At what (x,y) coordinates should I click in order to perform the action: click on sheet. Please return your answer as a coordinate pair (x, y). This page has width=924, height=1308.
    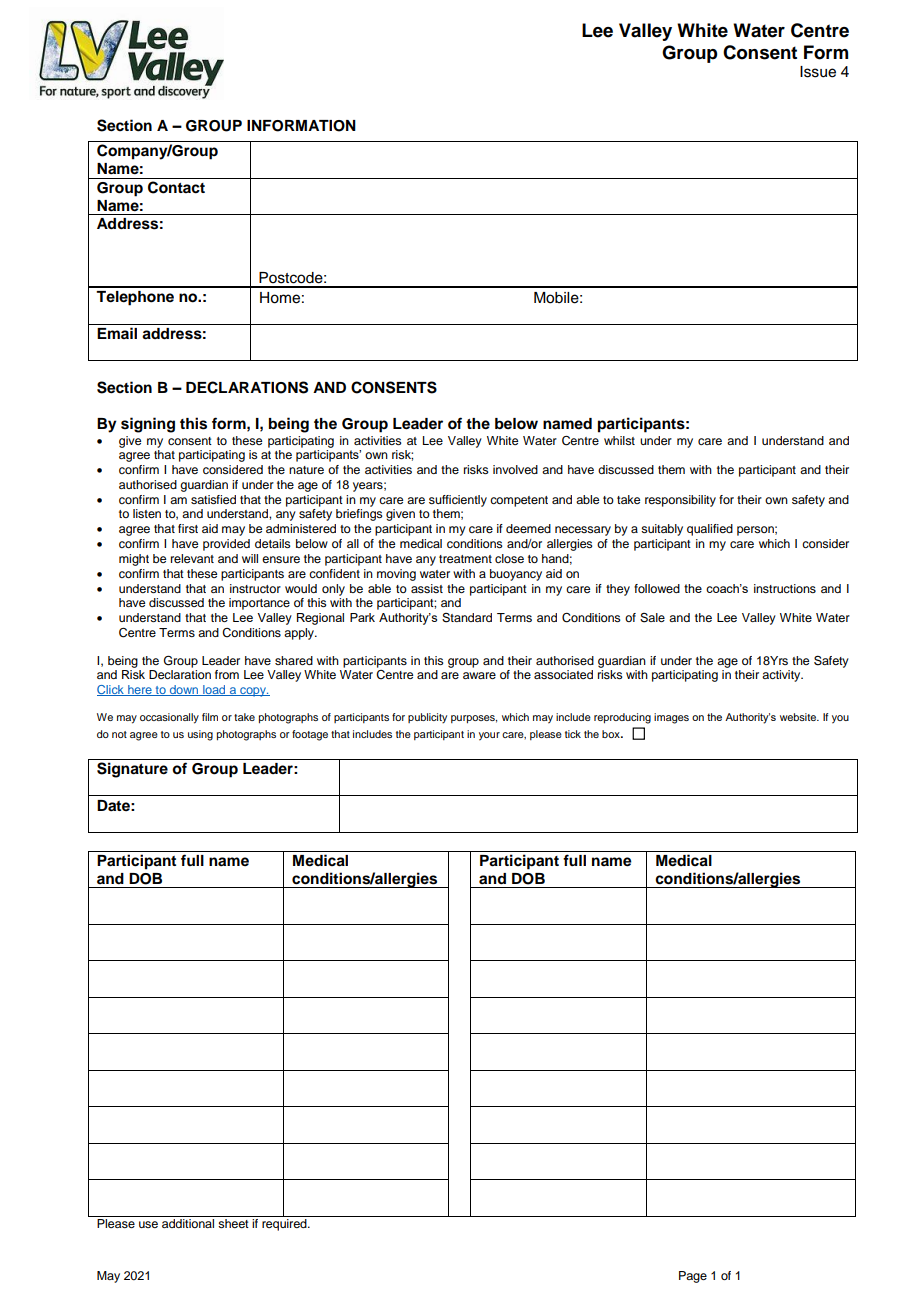
    Looking at the image, I should click on (233, 1223).
